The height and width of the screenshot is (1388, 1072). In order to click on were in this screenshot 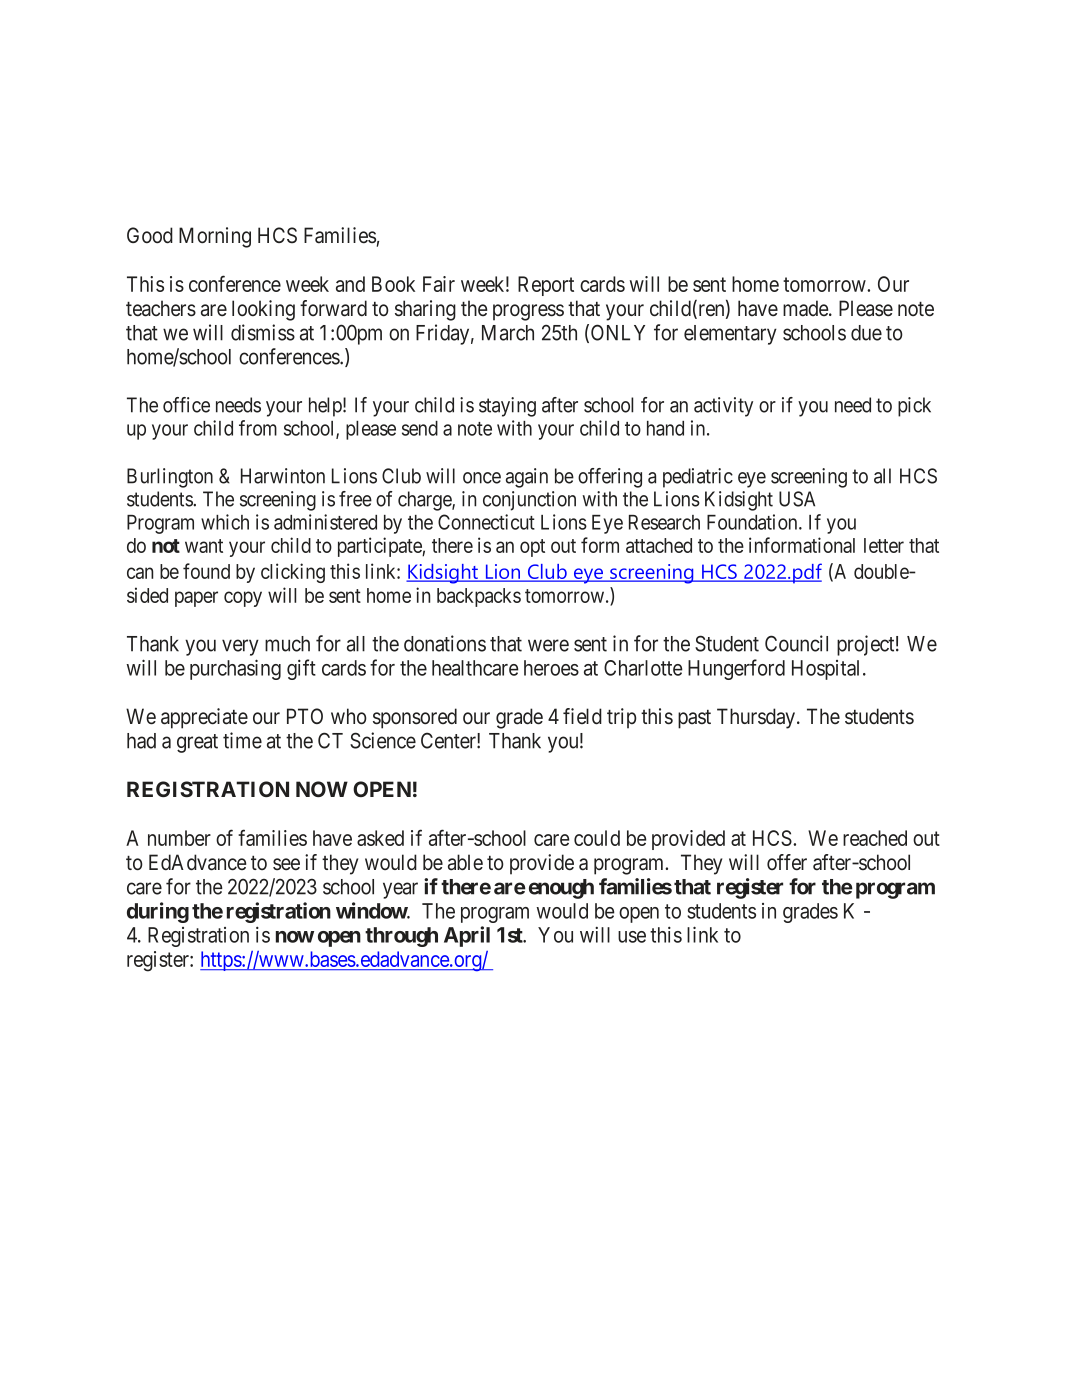, I will do `click(548, 645)`.
